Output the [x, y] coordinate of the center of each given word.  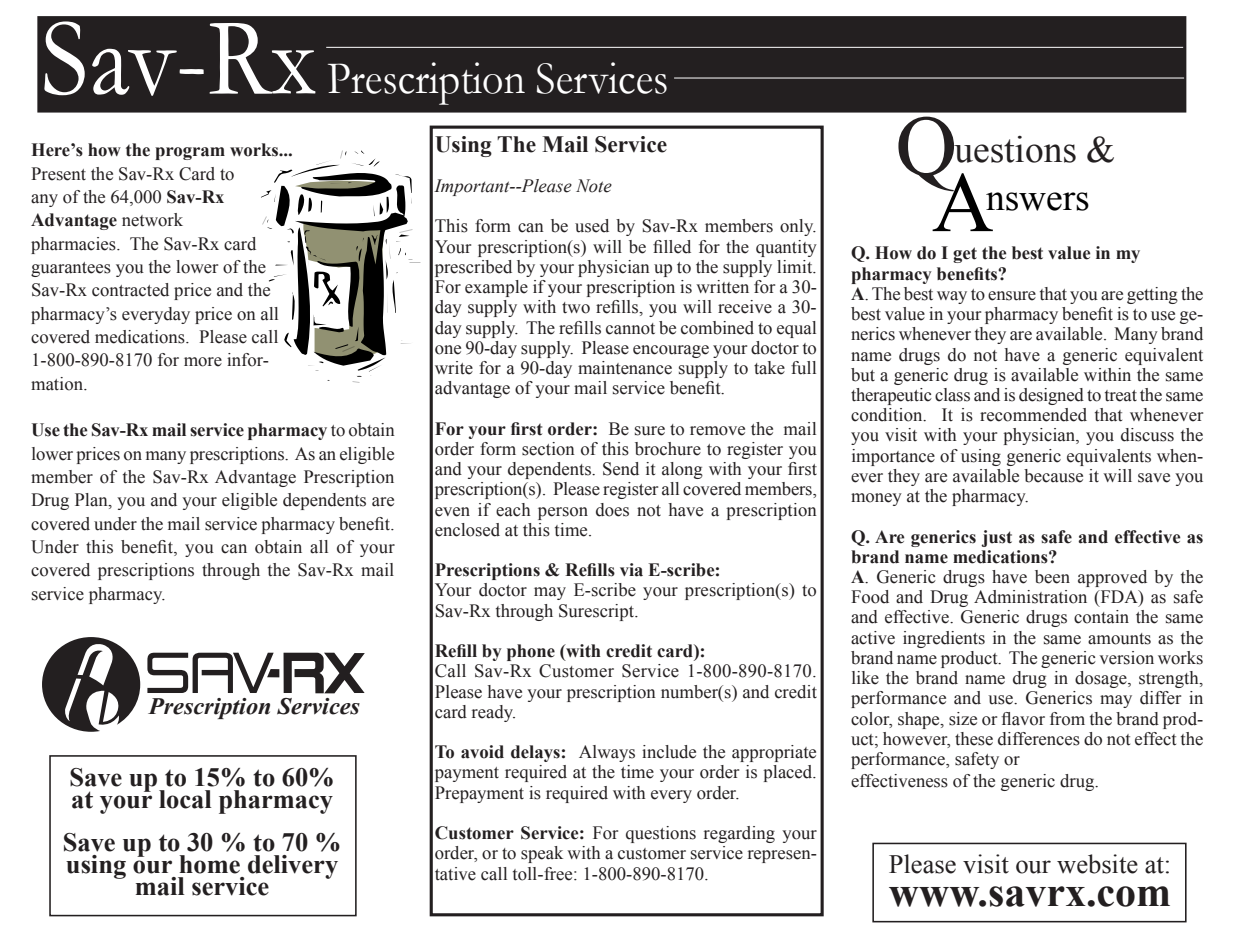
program [190, 153]
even [452, 512]
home [209, 864]
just [996, 538]
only [798, 227]
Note [594, 186]
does [612, 510]
